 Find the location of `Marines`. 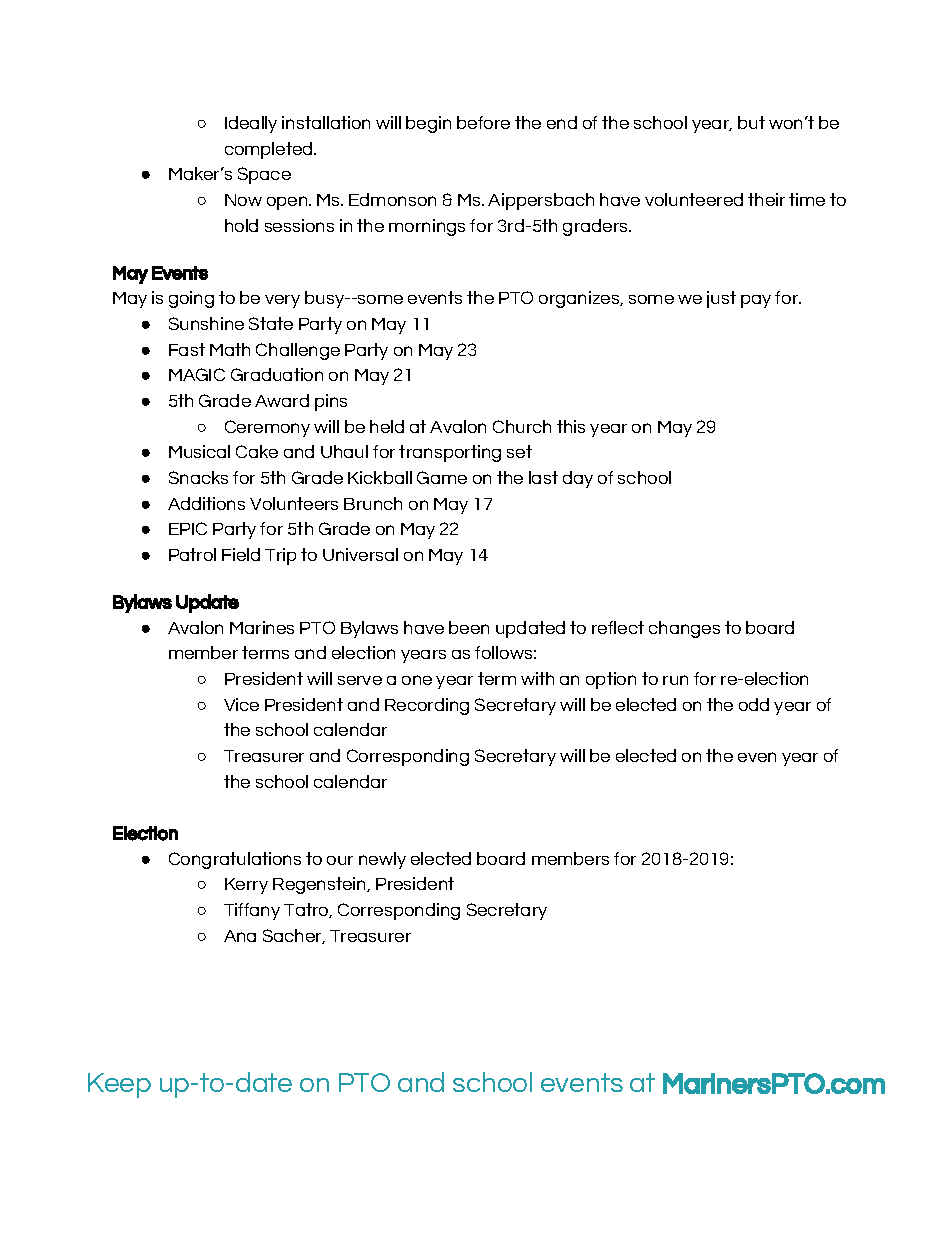

Marines is located at coordinates (262, 627).
